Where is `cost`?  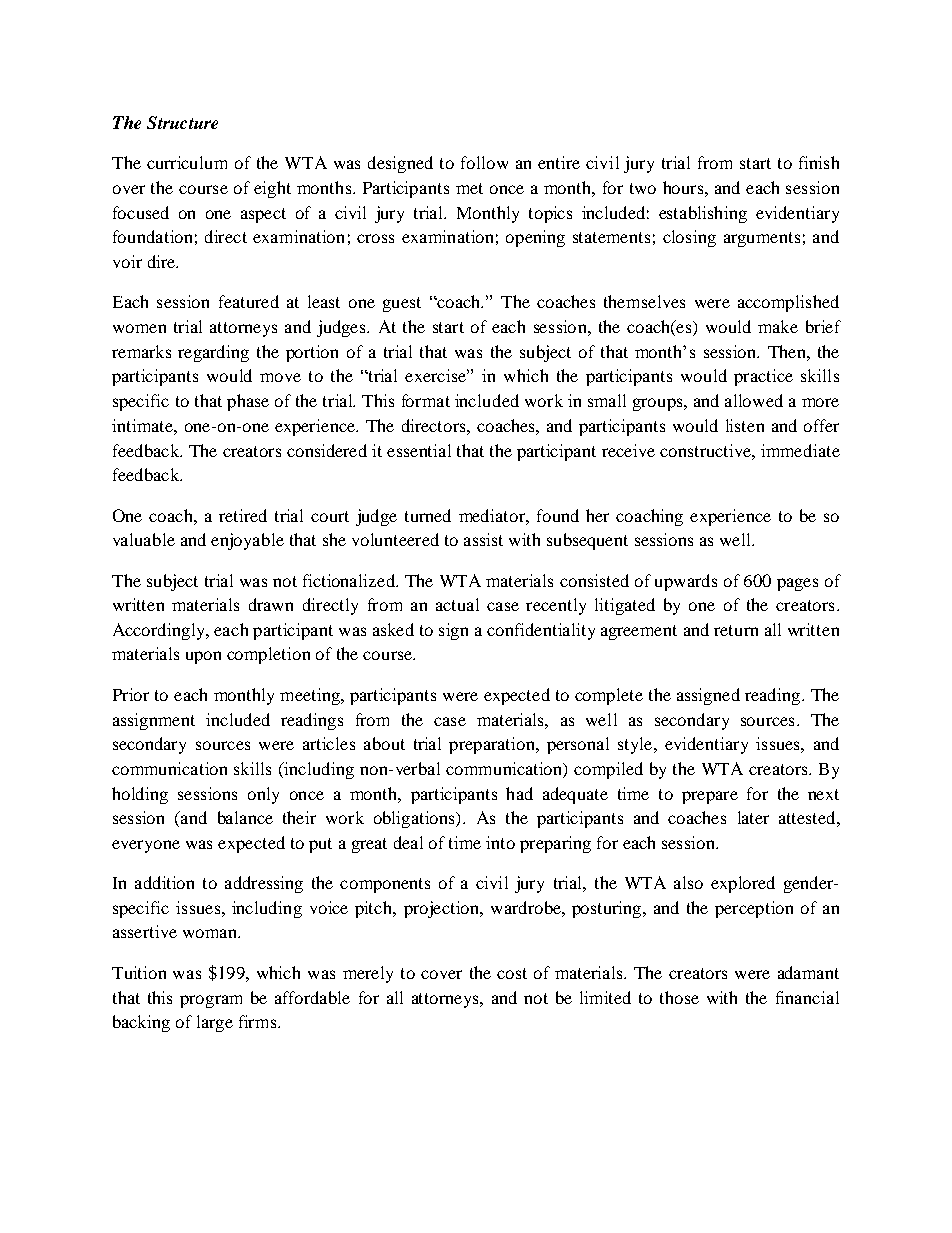
cost is located at coordinates (512, 973).
